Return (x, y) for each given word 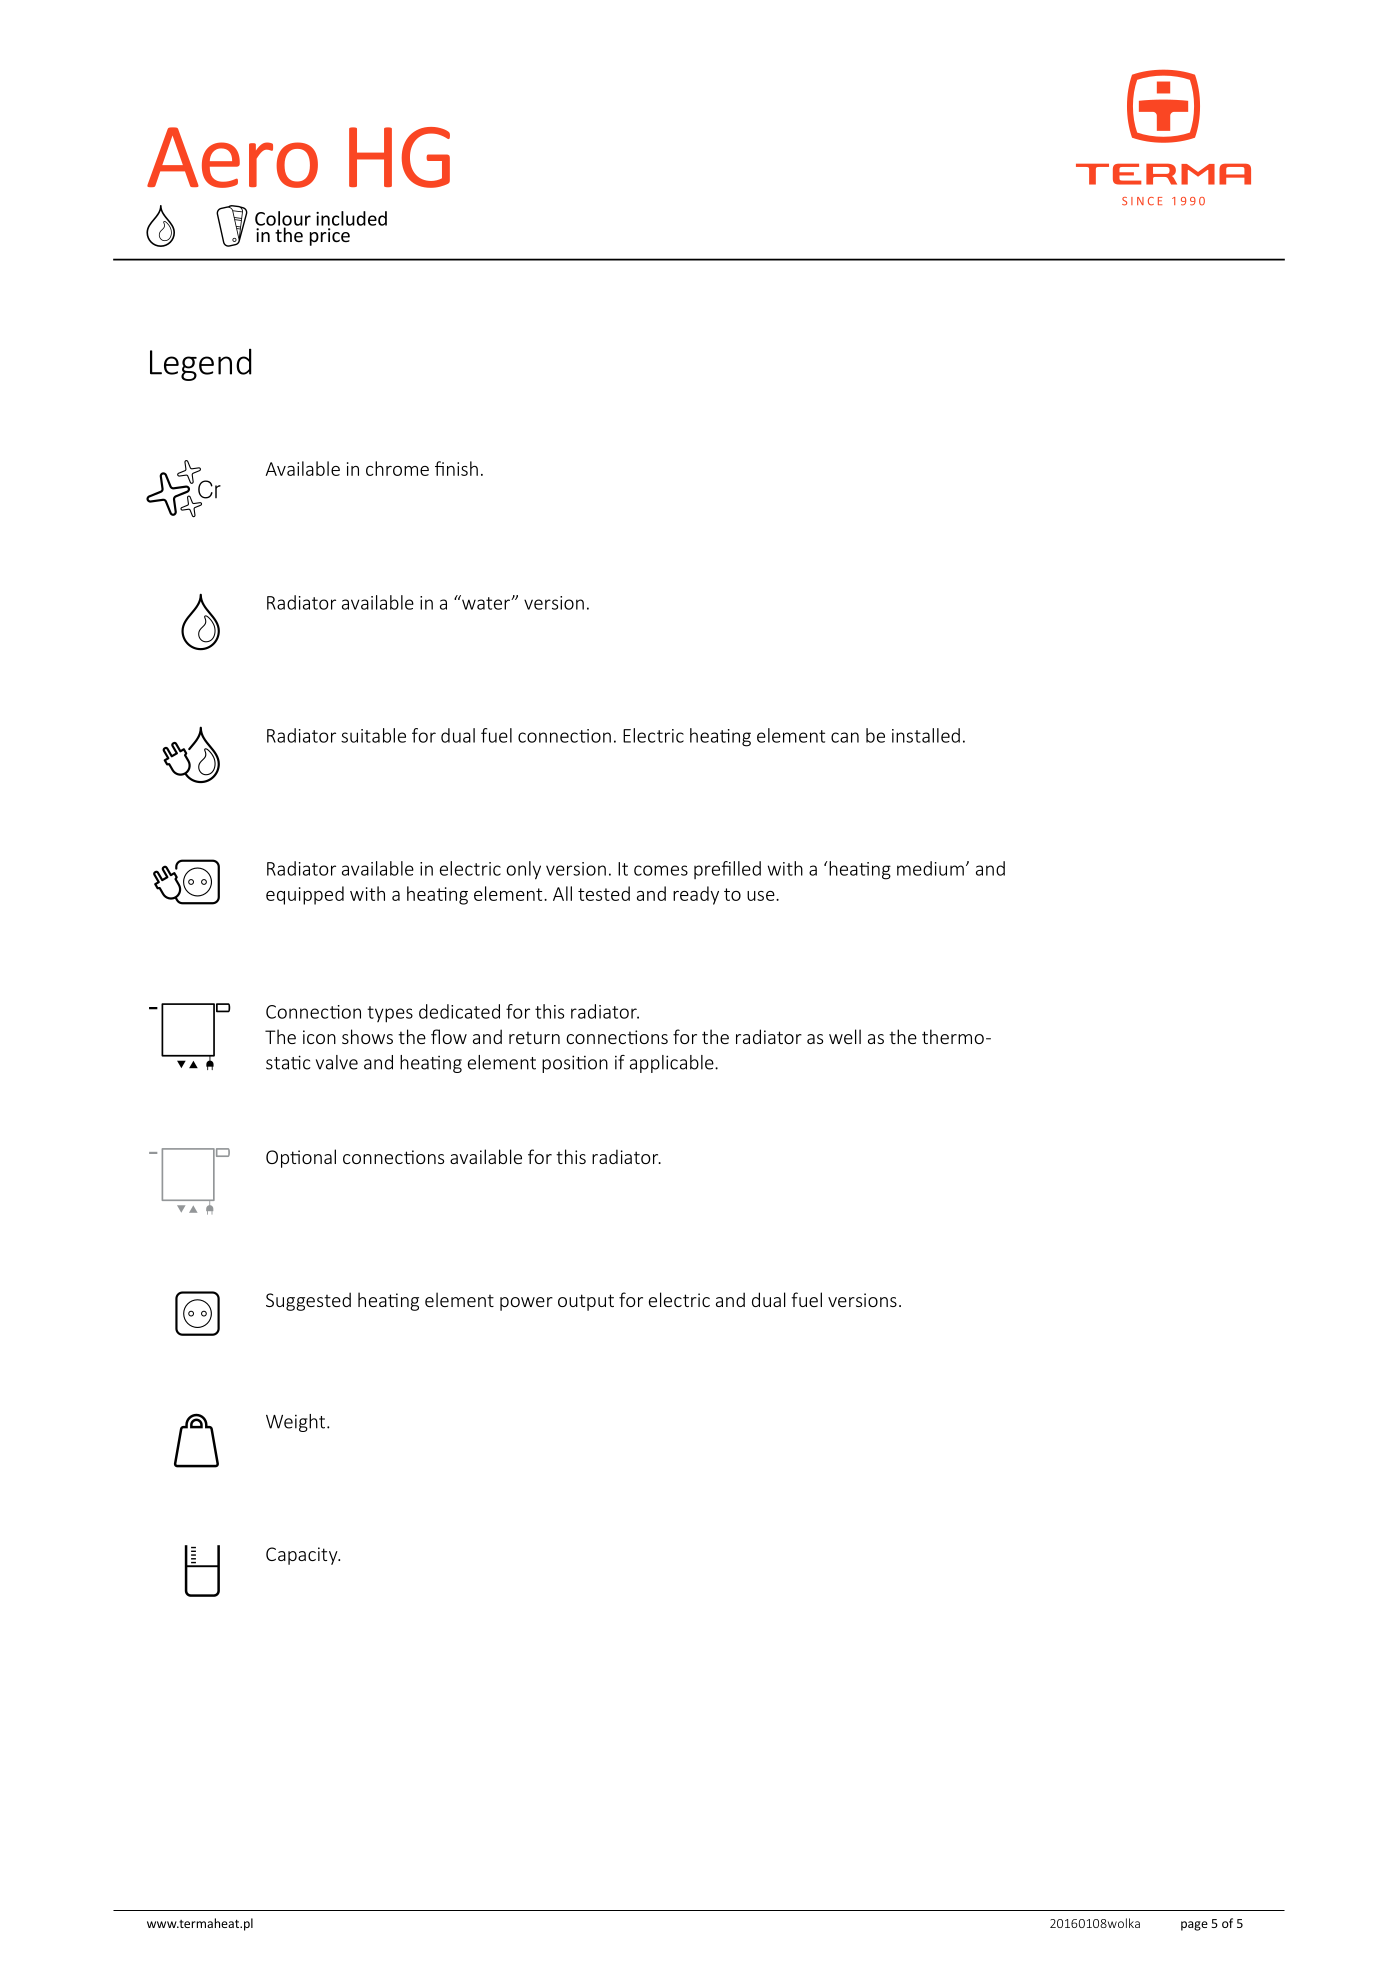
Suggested (308, 1301)
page (1194, 1926)
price (330, 237)
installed (926, 735)
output (586, 1302)
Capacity (303, 1556)
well (845, 1036)
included (351, 218)
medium (930, 868)
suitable (373, 735)
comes (661, 870)
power (526, 1304)
